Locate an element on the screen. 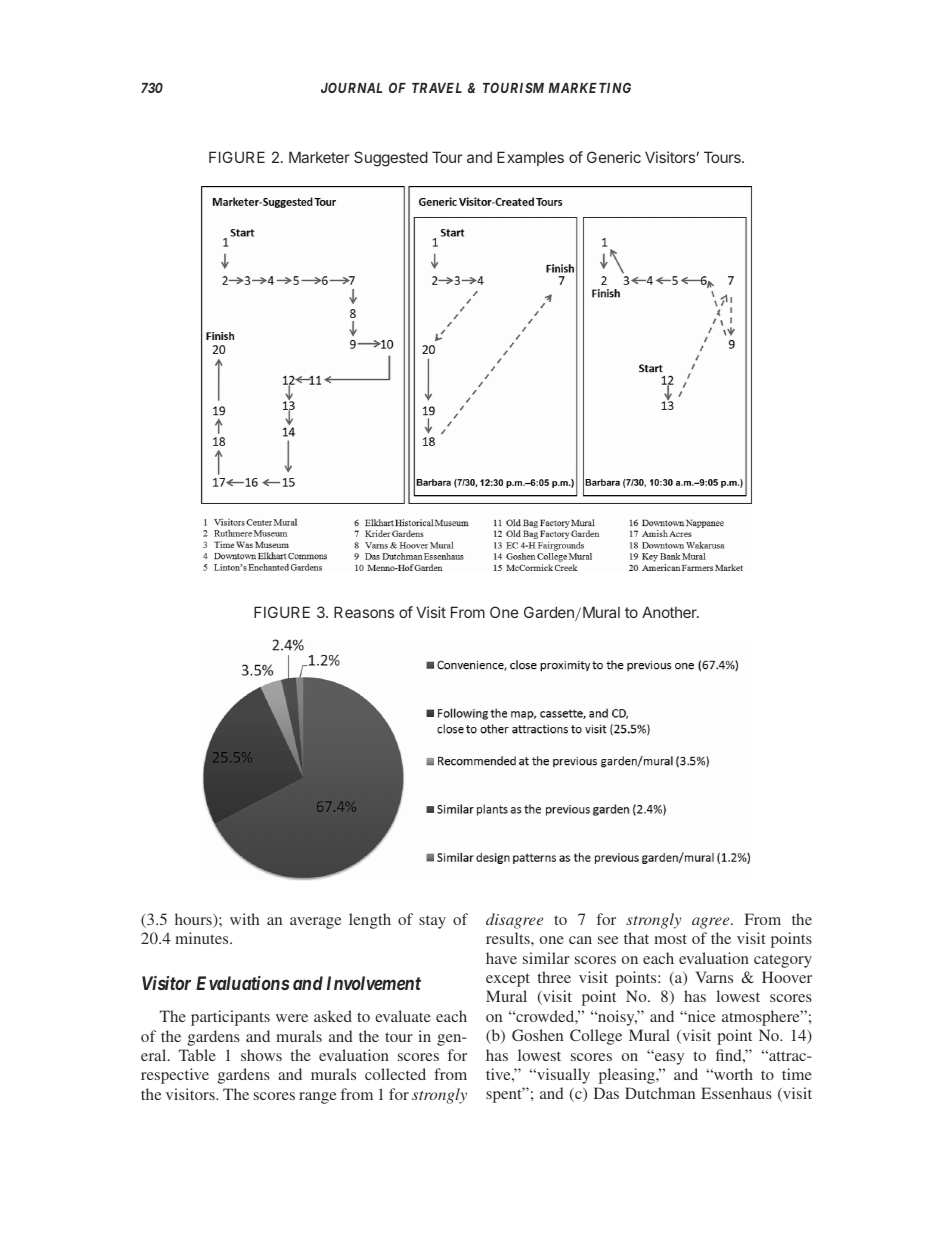 The image size is (952, 1233). shows is located at coordinates (261, 1055).
